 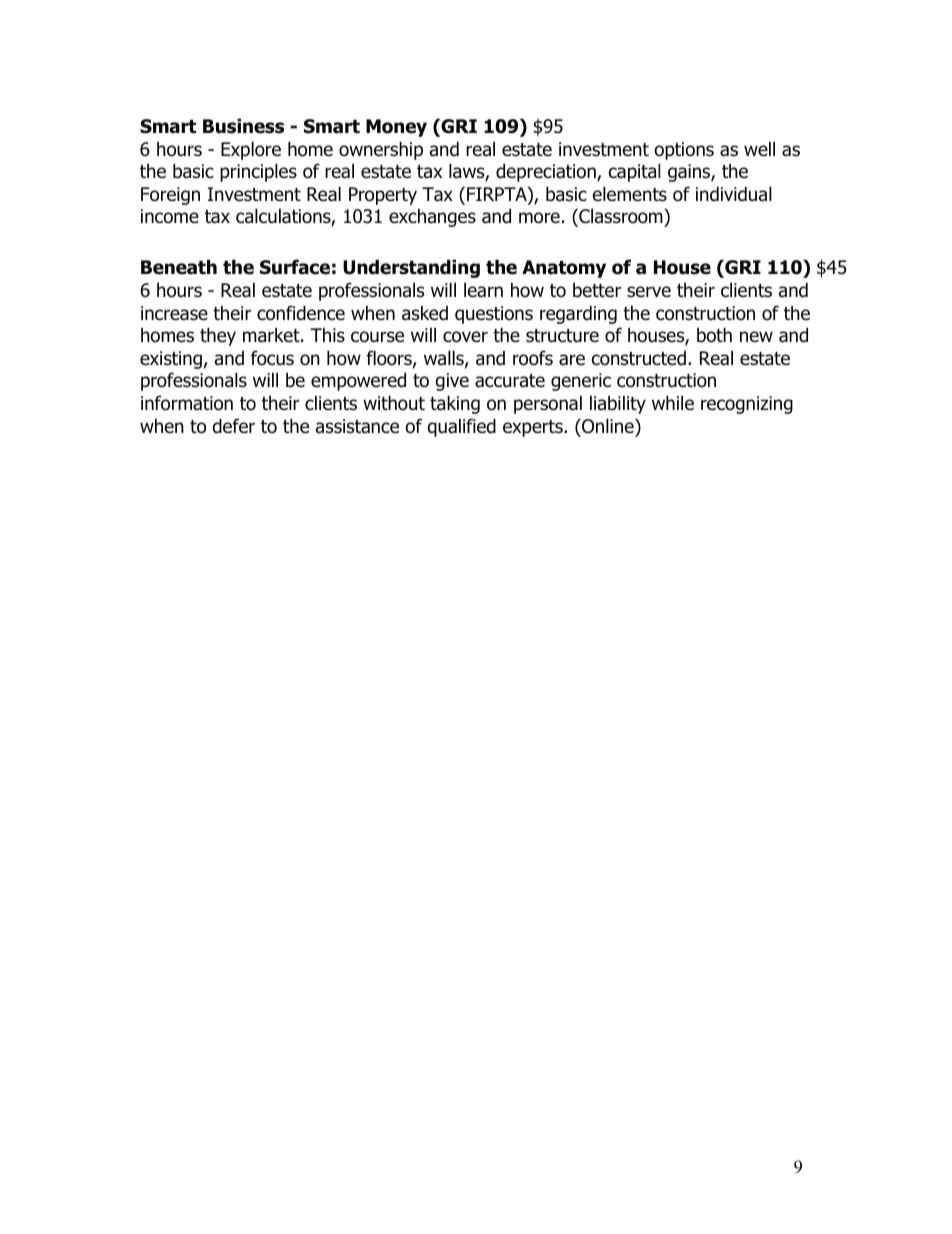 What do you see at coordinates (649, 292) in the page?
I see `serve` at bounding box center [649, 292].
